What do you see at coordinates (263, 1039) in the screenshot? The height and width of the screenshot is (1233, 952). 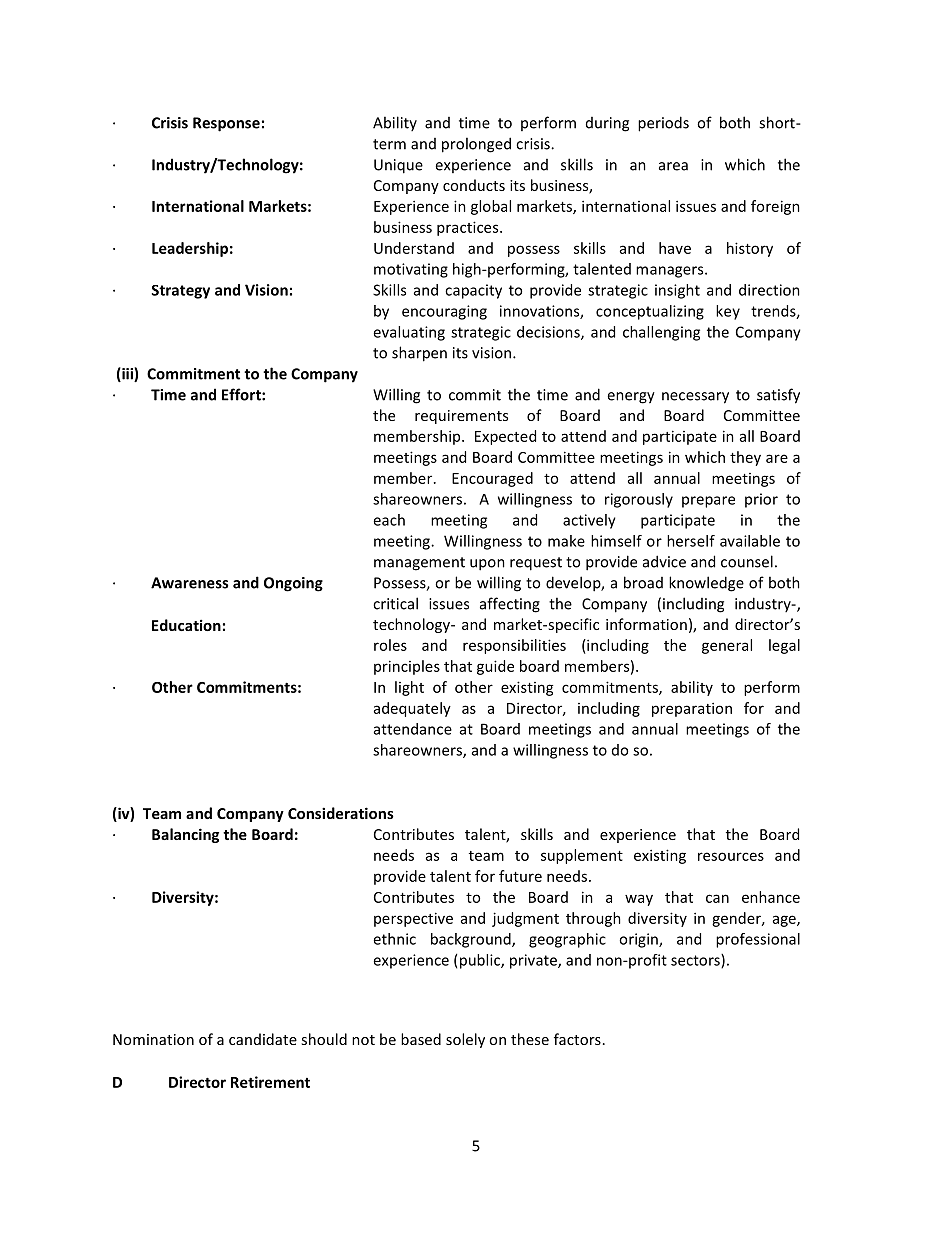 I see `candidate` at bounding box center [263, 1039].
